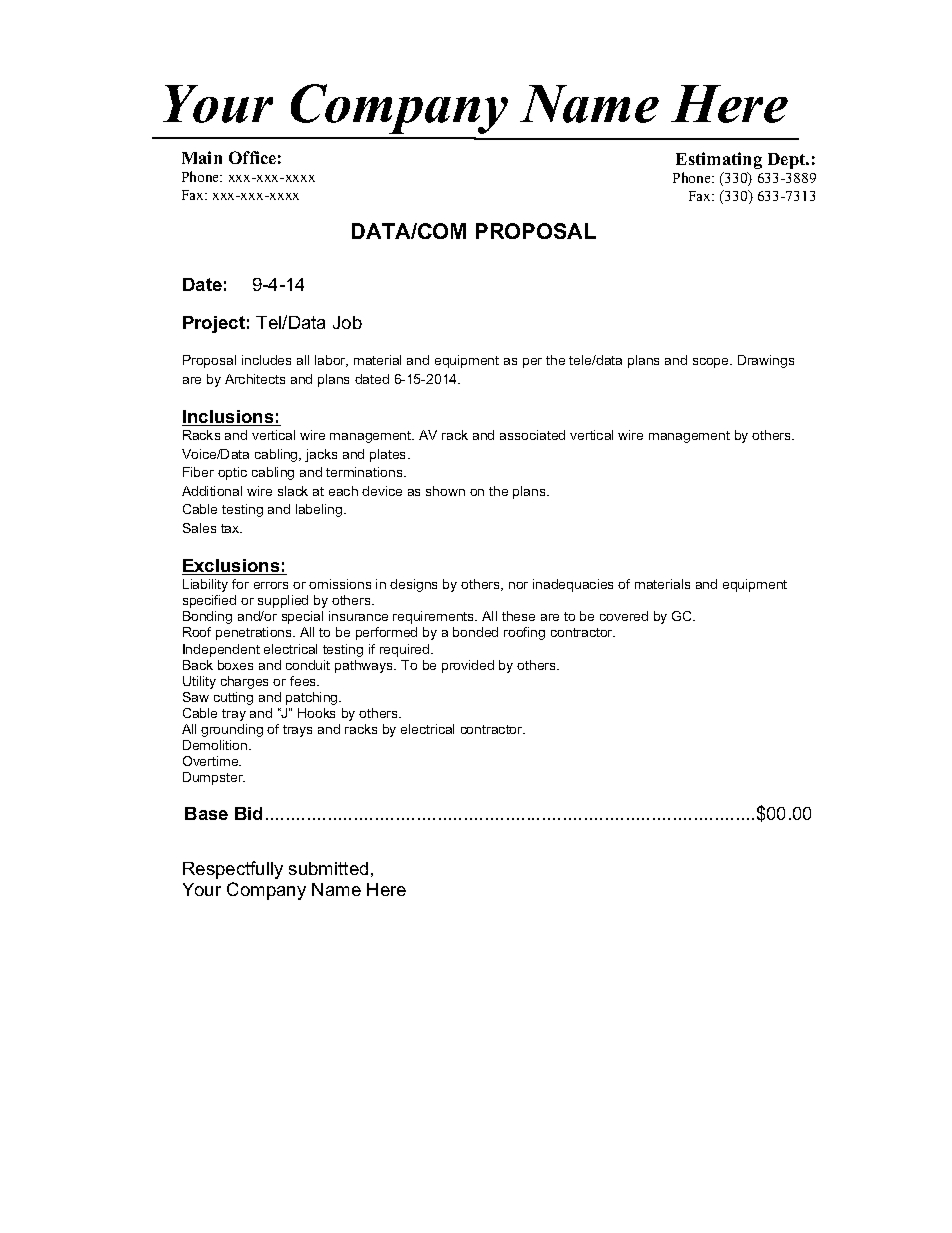 This document has height=1233, width=952. What do you see at coordinates (532, 435) in the document?
I see `associated` at bounding box center [532, 435].
